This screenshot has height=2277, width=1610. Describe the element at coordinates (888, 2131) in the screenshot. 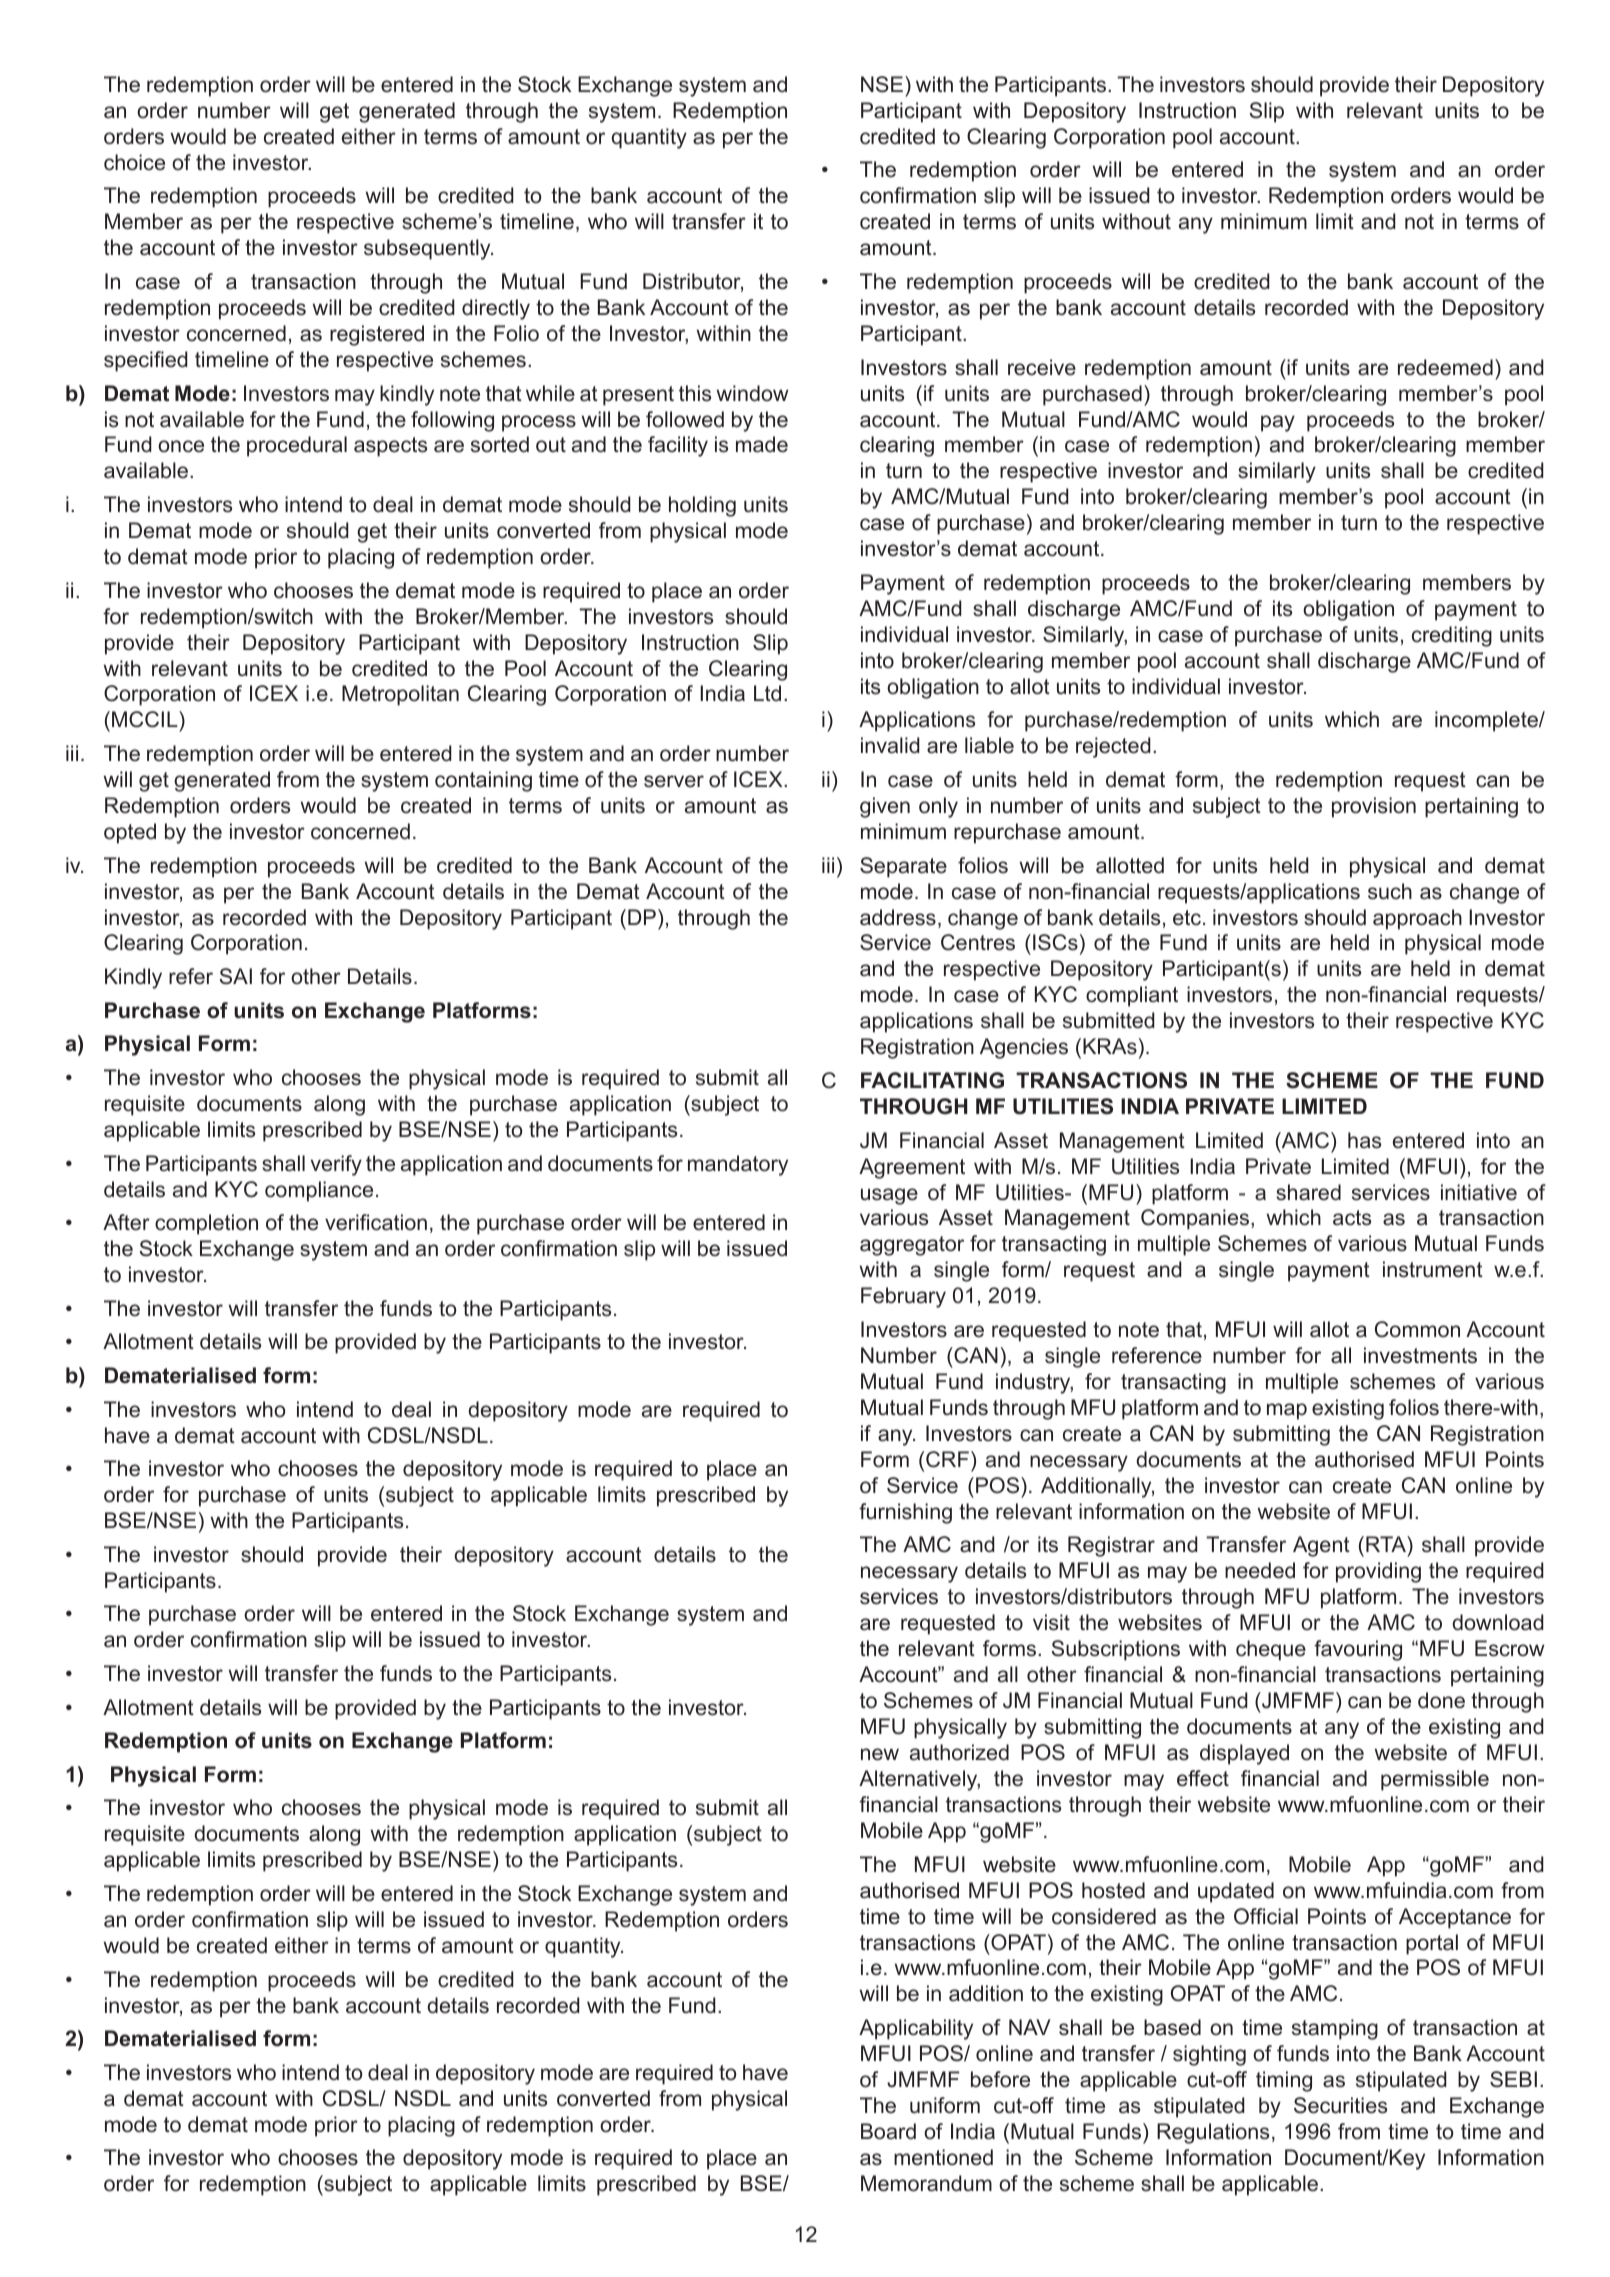

I see `Board` at that location.
